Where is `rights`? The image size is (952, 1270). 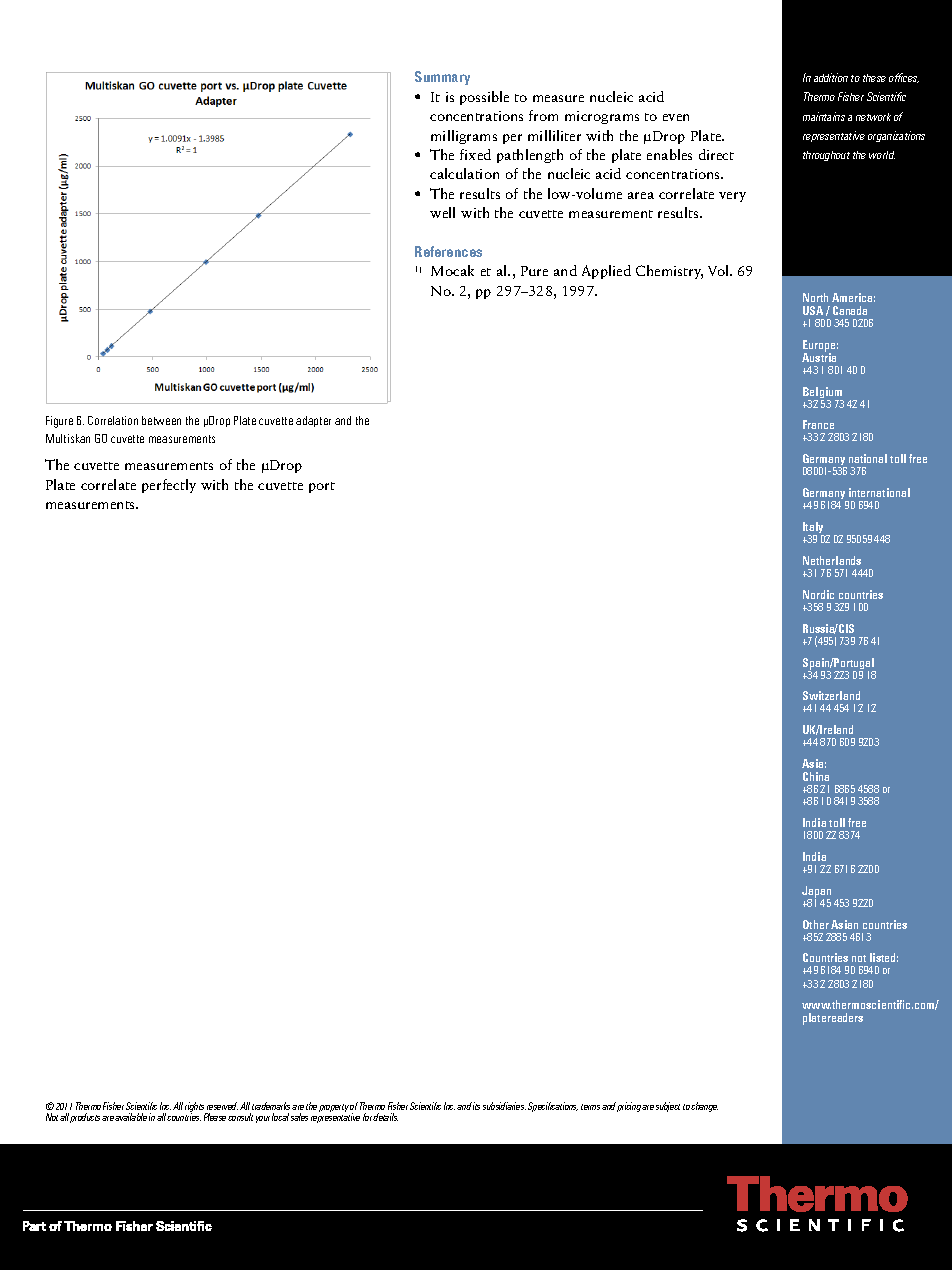 rights is located at coordinates (196, 1108).
